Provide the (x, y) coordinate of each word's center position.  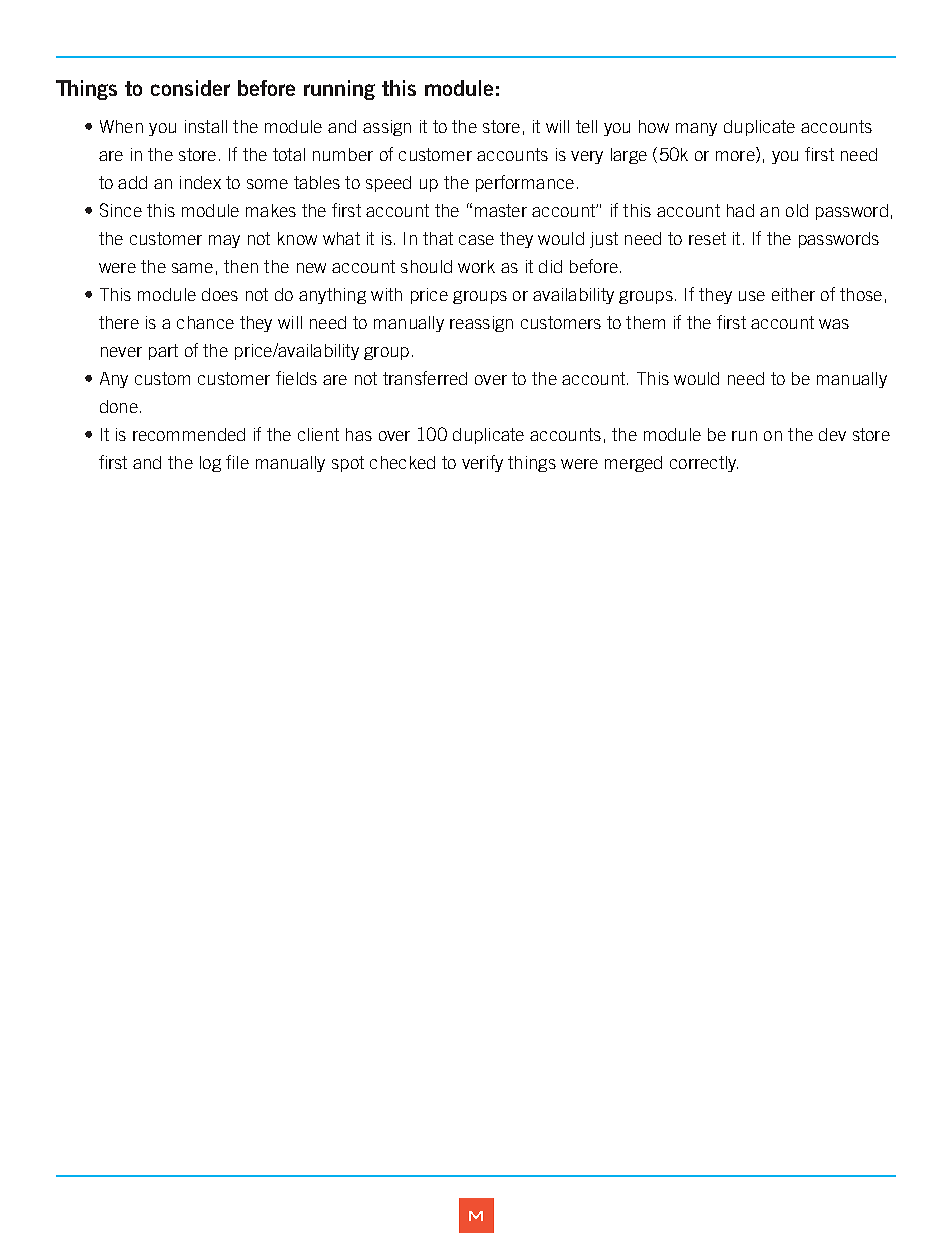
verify (482, 463)
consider (190, 88)
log (210, 464)
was (834, 324)
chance (205, 322)
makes (271, 210)
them (645, 322)
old (797, 210)
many (696, 129)
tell (586, 126)
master (501, 210)
